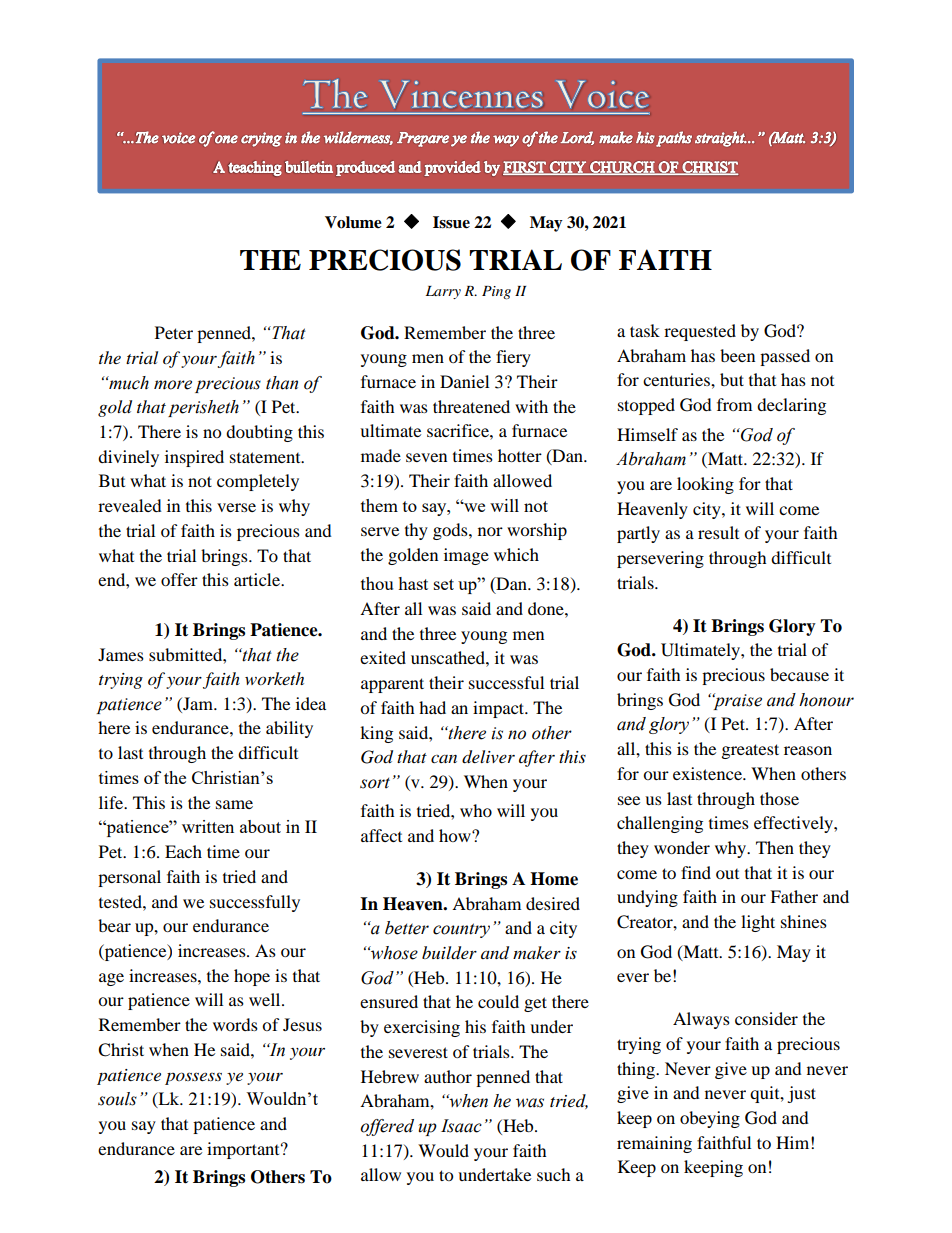 The width and height of the image is (952, 1233). I want to click on builder, so click(449, 953).
